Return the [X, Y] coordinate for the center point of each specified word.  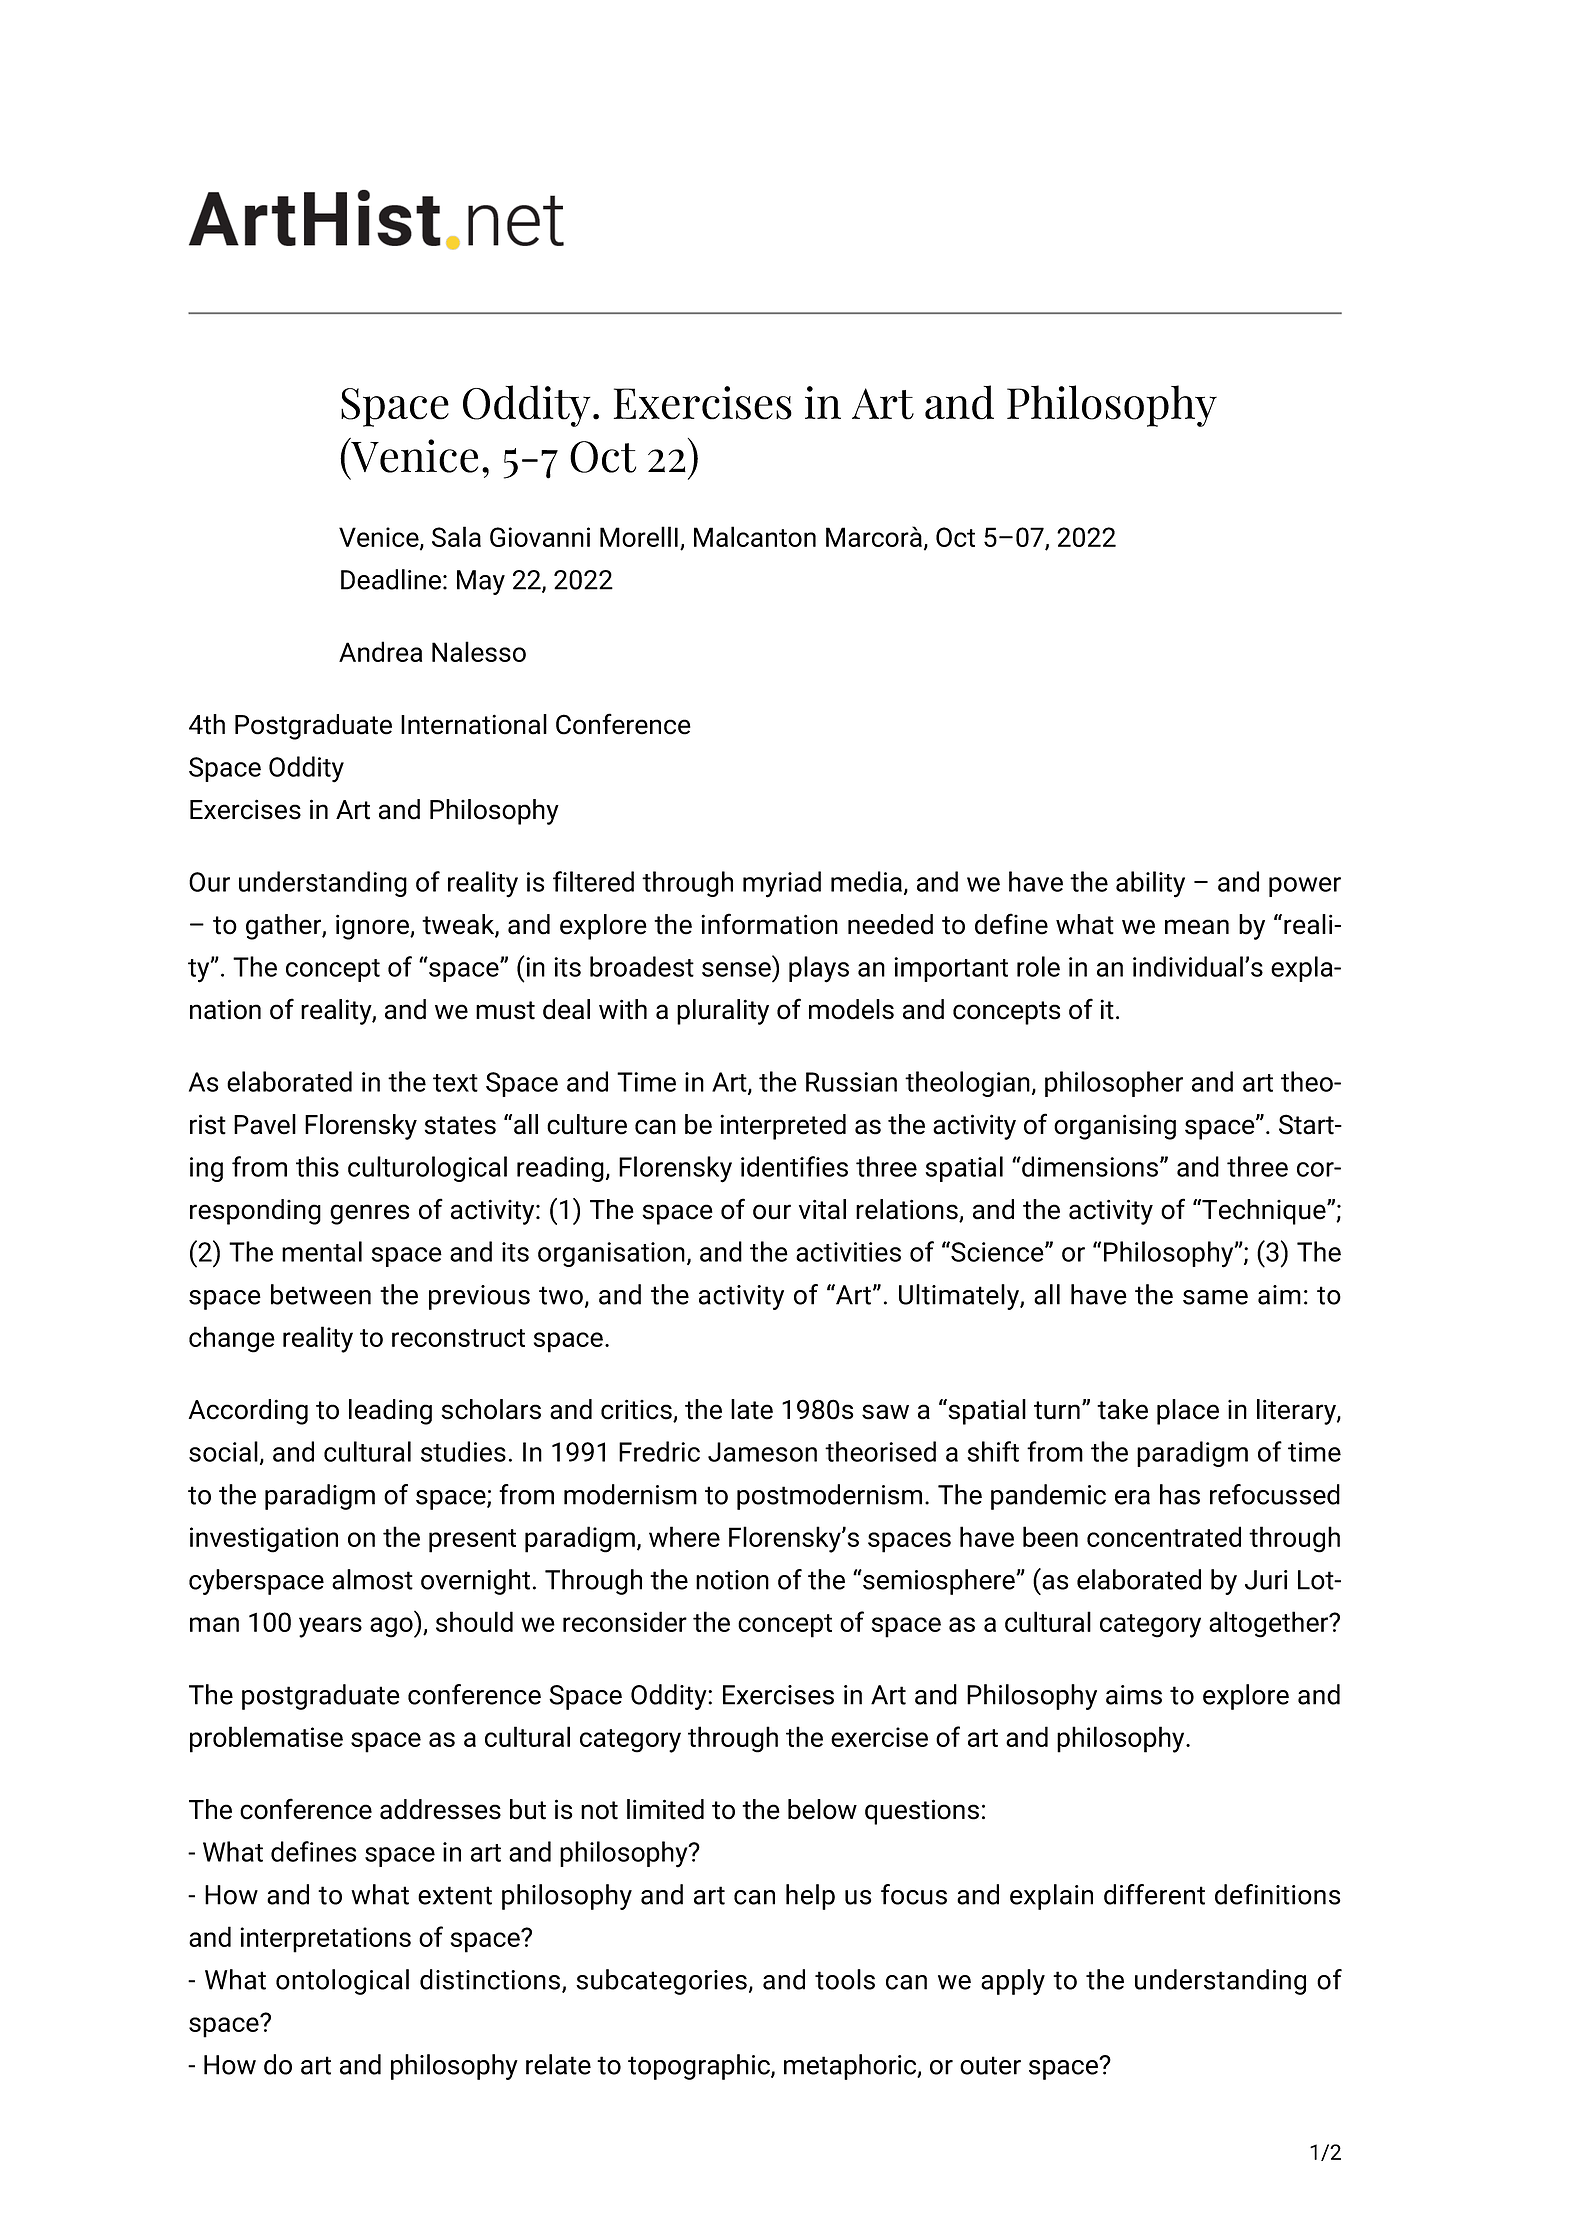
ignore [373, 927]
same [1215, 1297]
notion [732, 1580]
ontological [342, 1982]
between [321, 1294]
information [769, 924]
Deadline [391, 579]
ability [1150, 884]
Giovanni [540, 537]
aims [1134, 1695]
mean [1197, 927]
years [330, 1627]
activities [848, 1252]
